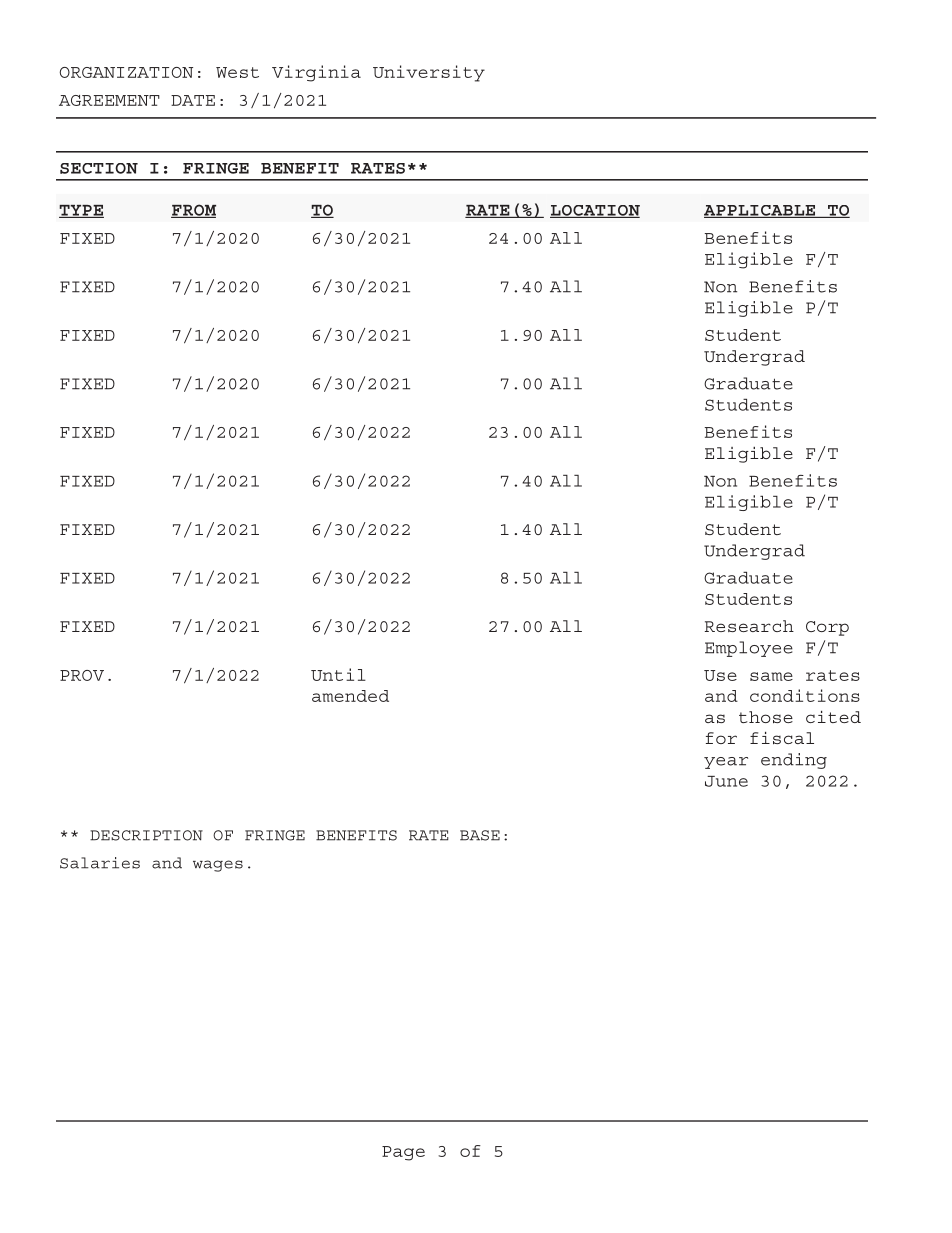 Image resolution: width=952 pixels, height=1233 pixels. I want to click on FROM, so click(193, 211).
